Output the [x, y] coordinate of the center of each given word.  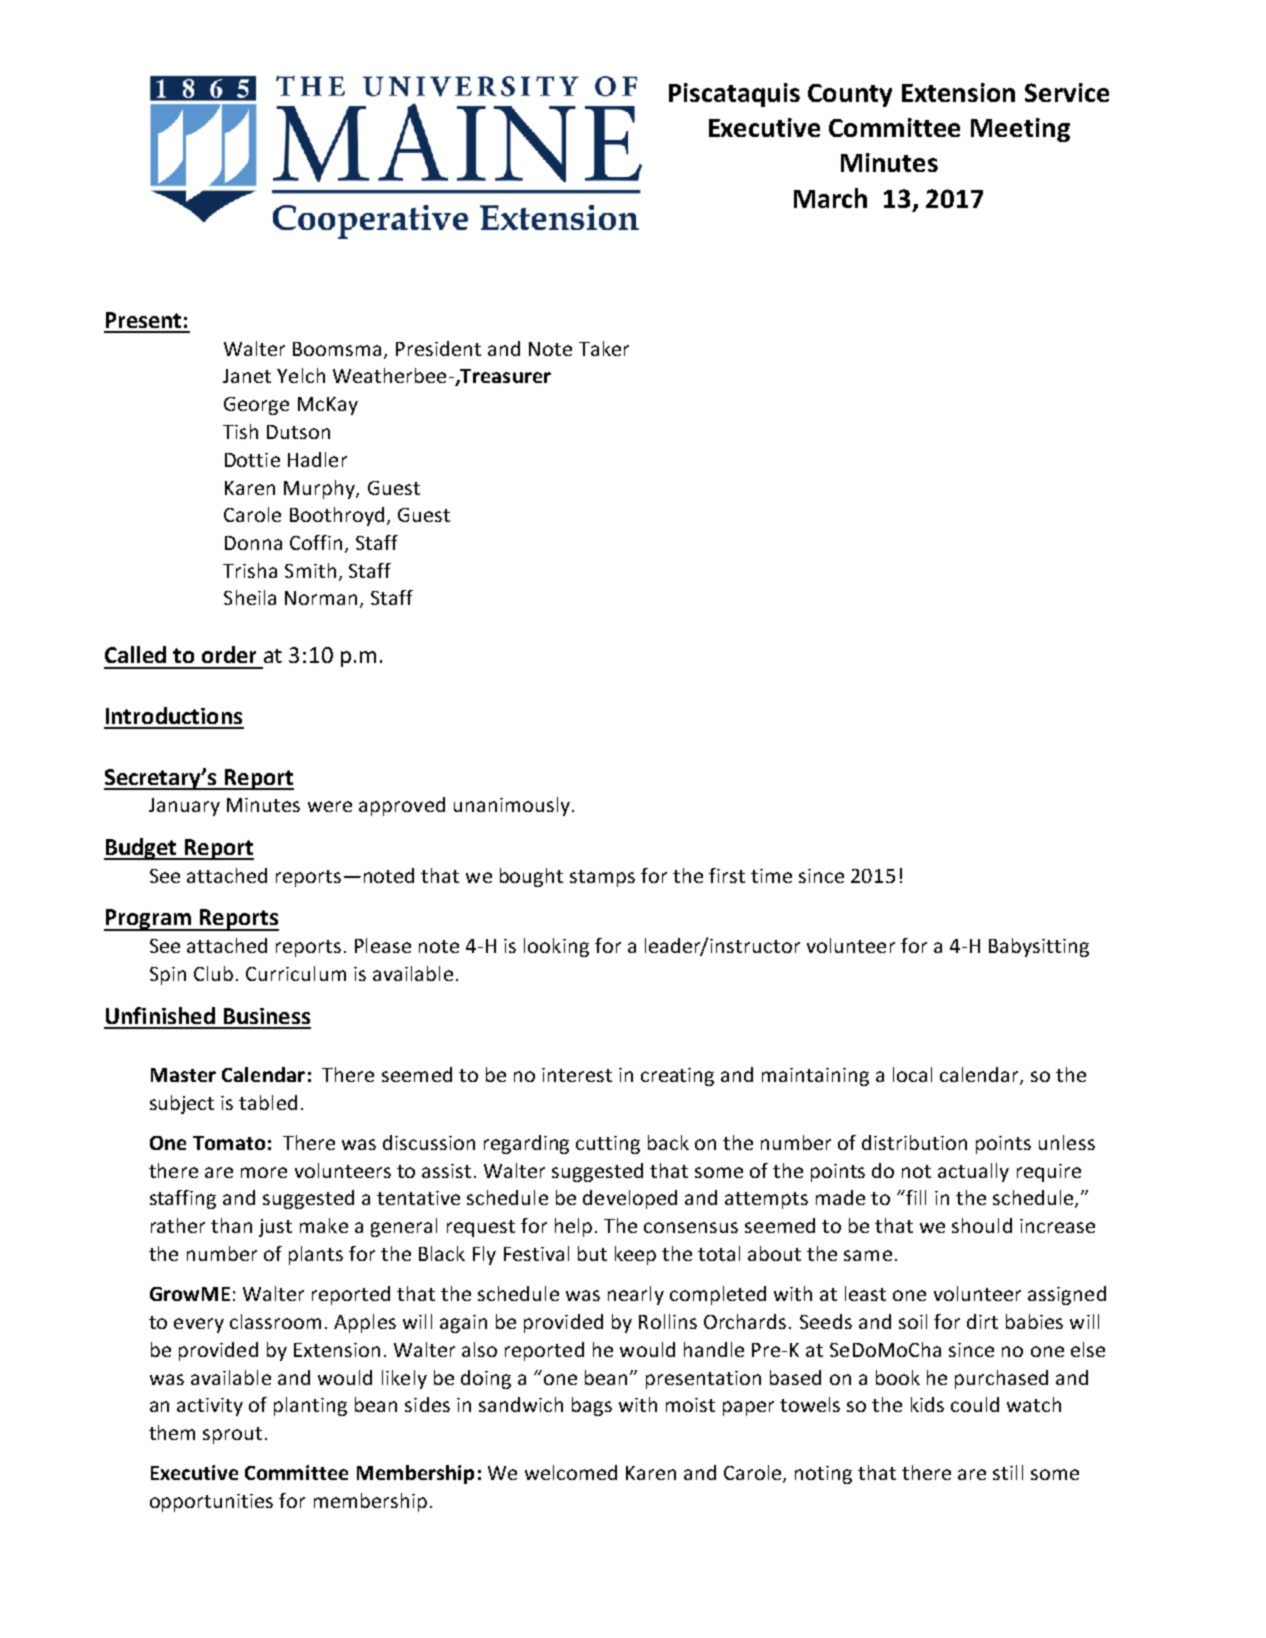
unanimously [512, 806]
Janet [247, 376]
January [184, 807]
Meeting [1020, 130]
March [830, 198]
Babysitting [1039, 947]
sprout [232, 1435]
